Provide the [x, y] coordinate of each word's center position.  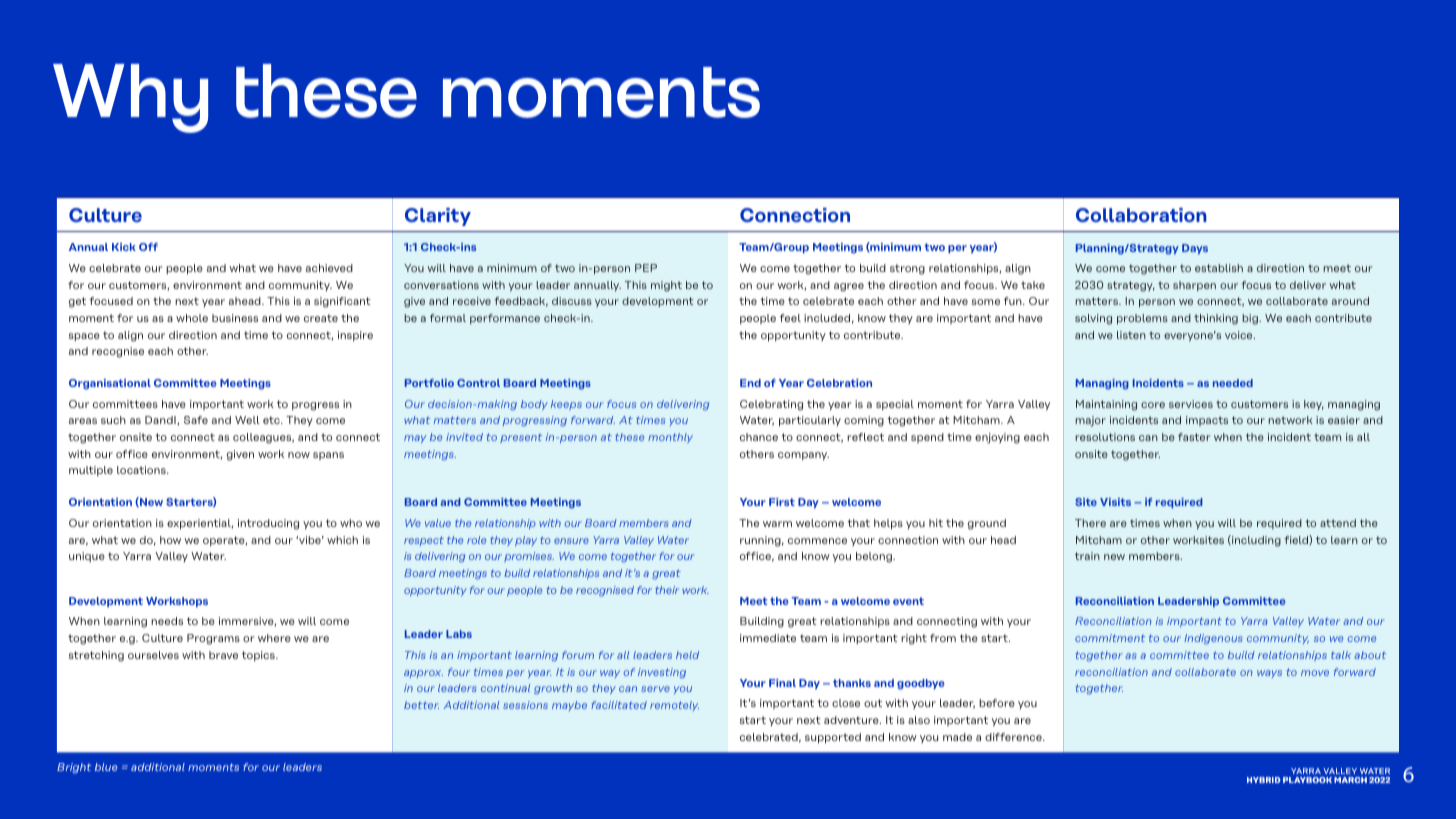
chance [759, 437]
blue [106, 767]
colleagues [263, 438]
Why [130, 98]
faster [1194, 437]
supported [833, 738]
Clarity [438, 217]
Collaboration [1141, 215]
